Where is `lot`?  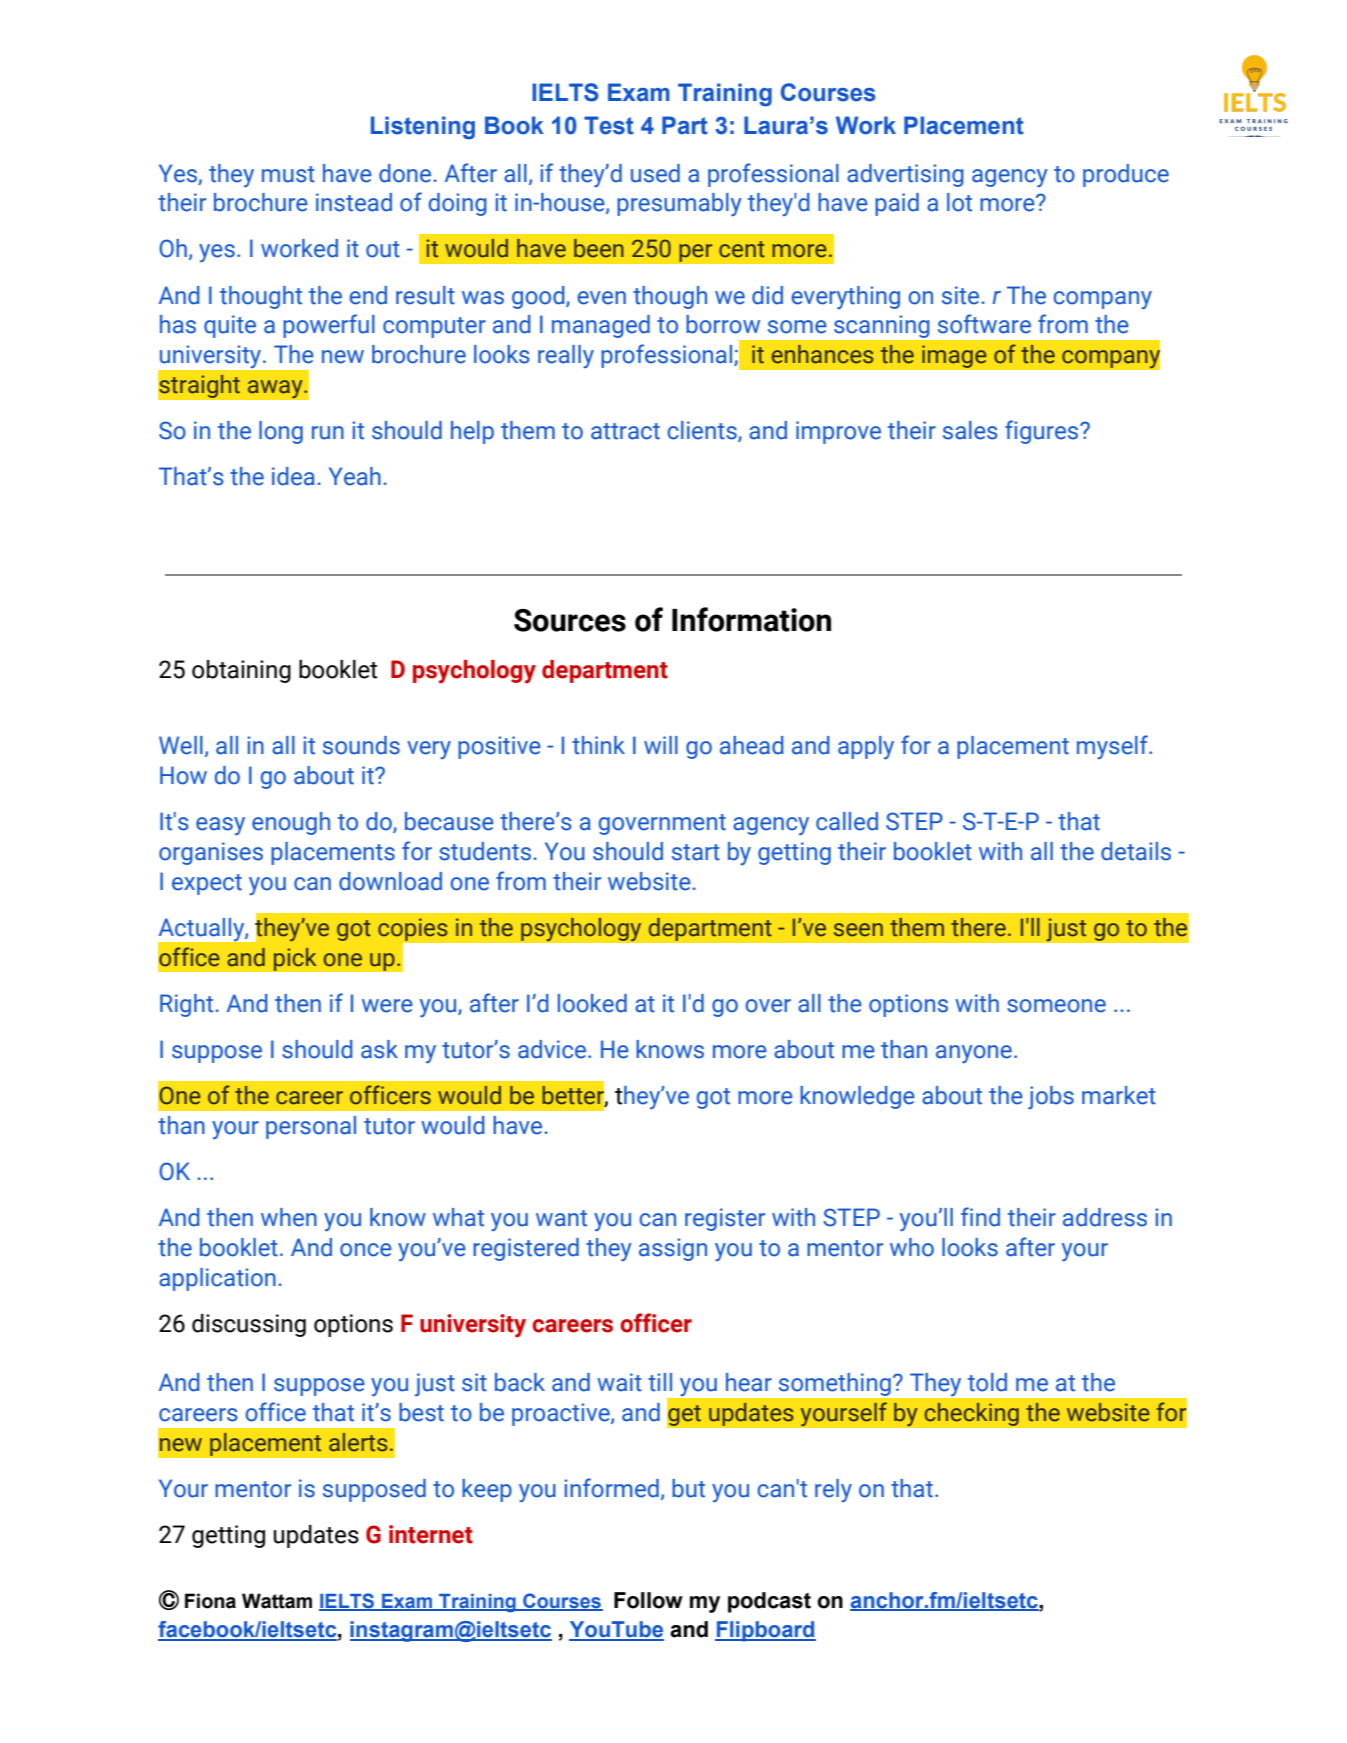 lot is located at coordinates (959, 202).
